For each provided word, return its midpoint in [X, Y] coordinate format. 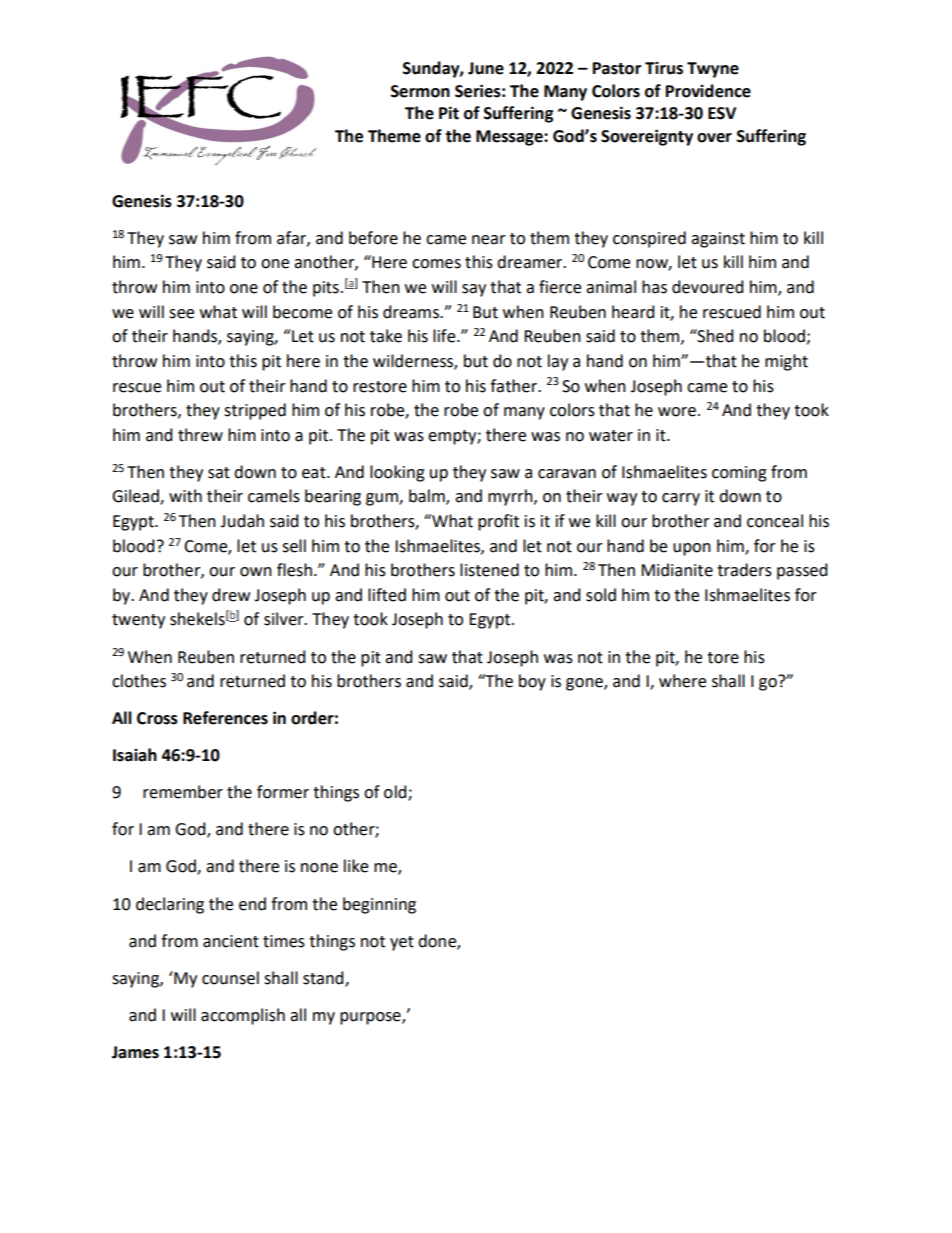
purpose [371, 1018]
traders [744, 570]
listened [489, 570]
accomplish [243, 1016]
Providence [708, 91]
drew [231, 595]
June [486, 68]
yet [402, 943]
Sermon [420, 91]
